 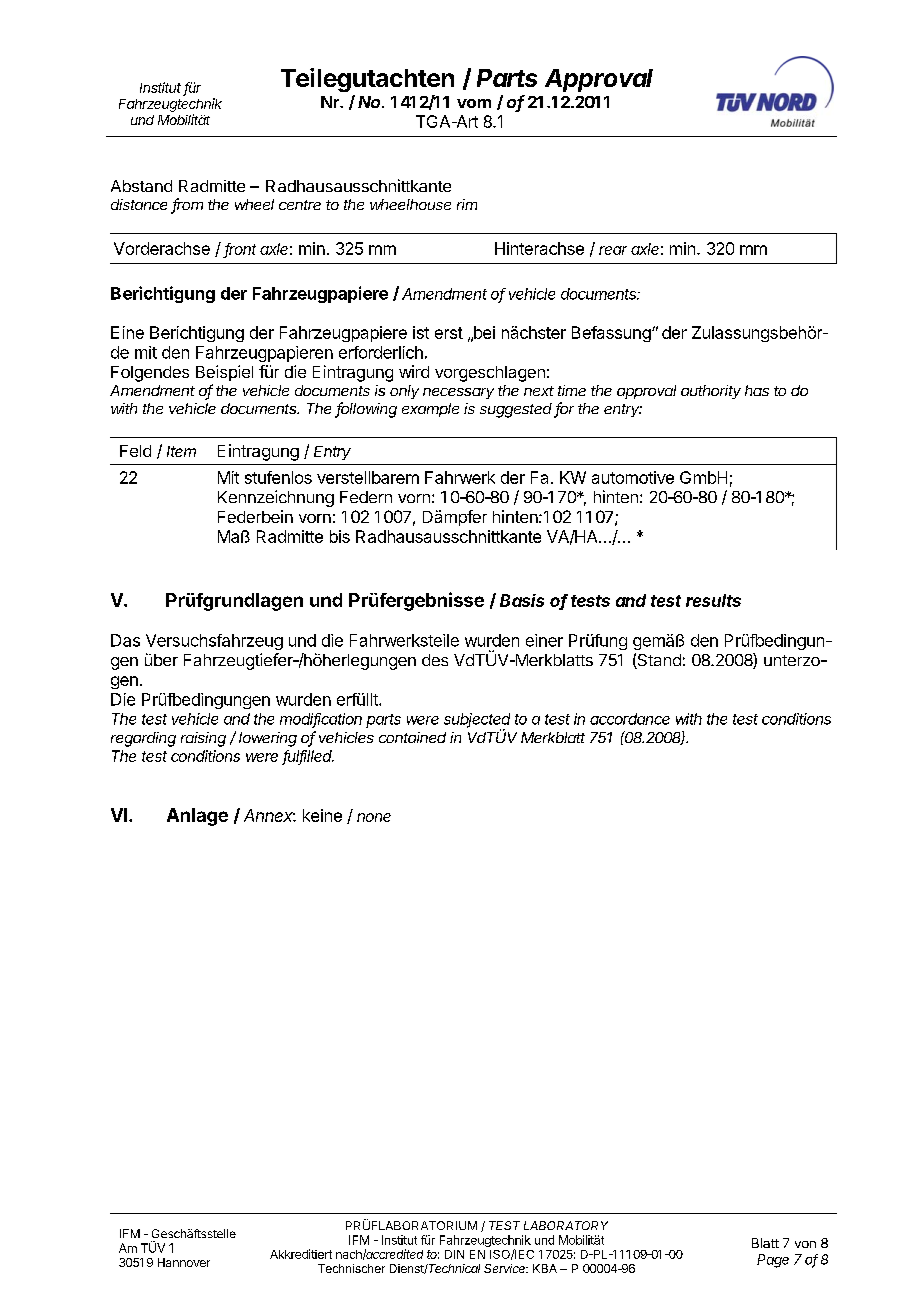 What do you see at coordinates (203, 739) in the screenshot?
I see `raising` at bounding box center [203, 739].
